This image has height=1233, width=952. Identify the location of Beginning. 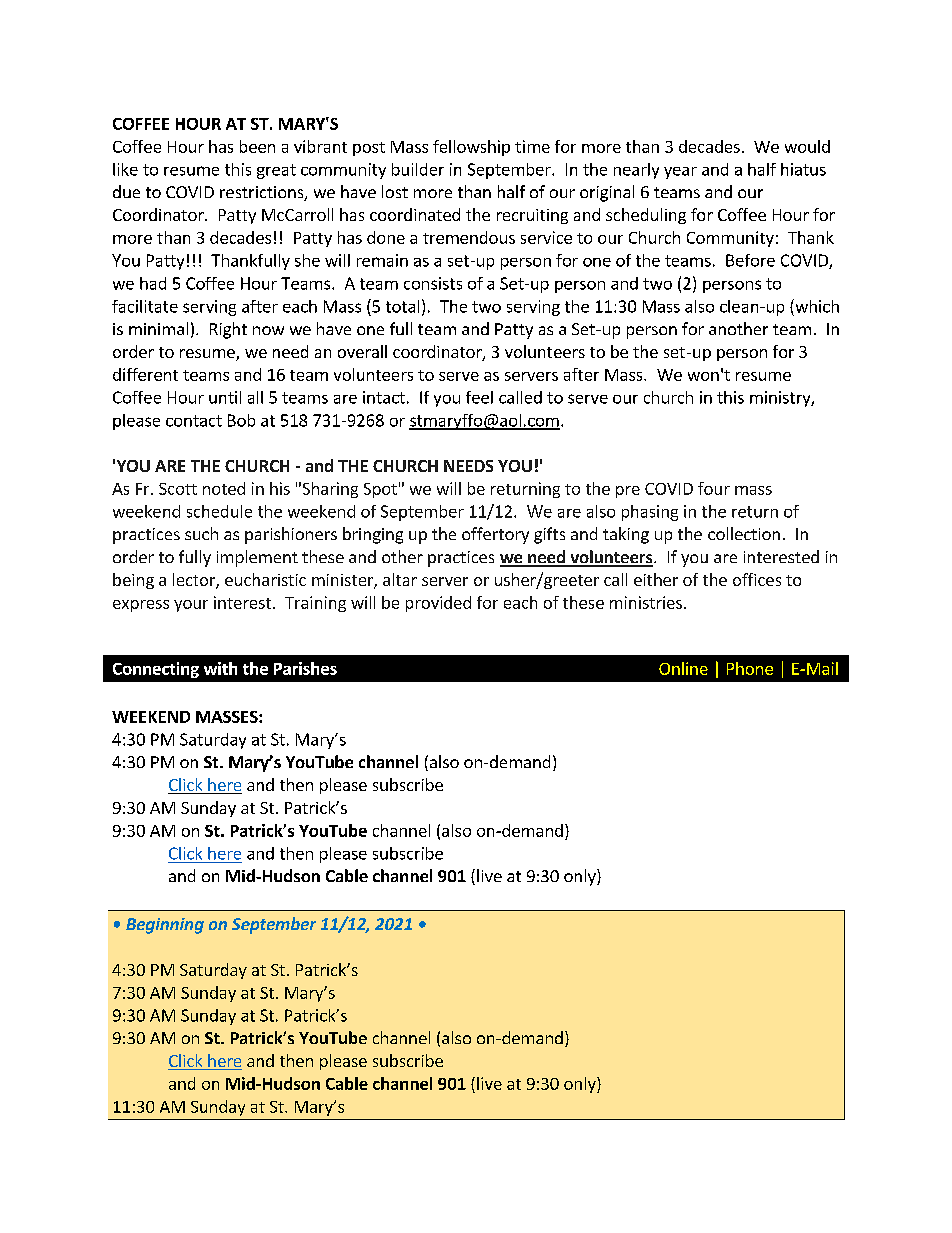
(165, 926).
